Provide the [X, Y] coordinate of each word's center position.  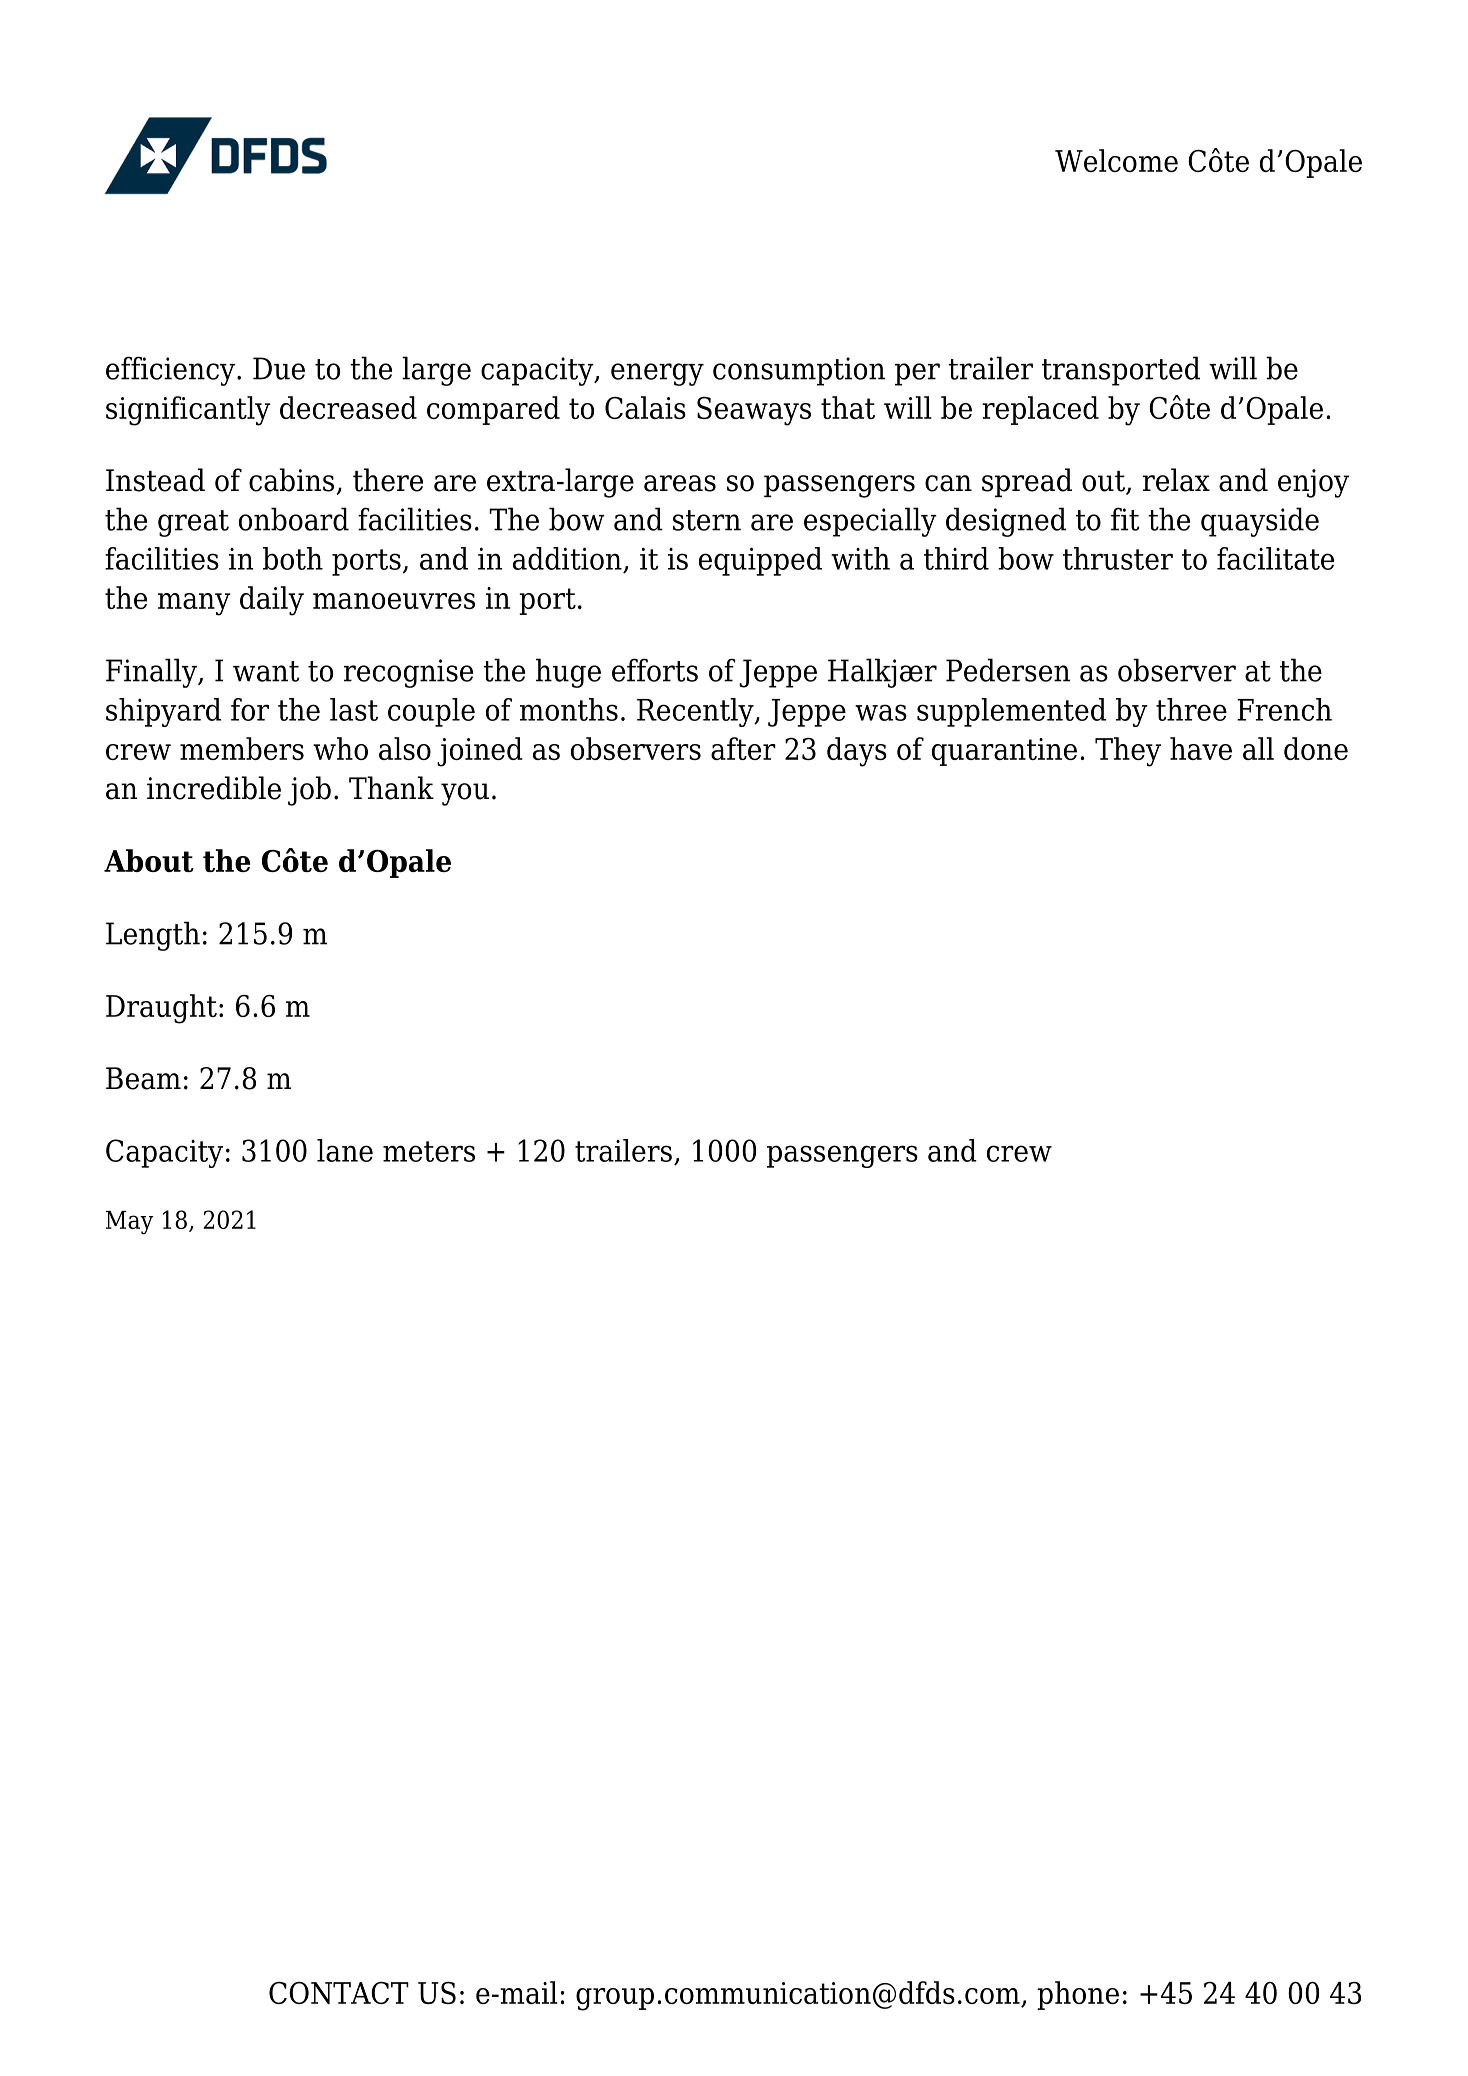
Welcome [1116, 160]
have [1201, 748]
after [743, 748]
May [129, 1222]
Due [279, 368]
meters [429, 1151]
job [309, 791]
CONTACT [339, 1992]
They [1128, 752]
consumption [799, 371]
